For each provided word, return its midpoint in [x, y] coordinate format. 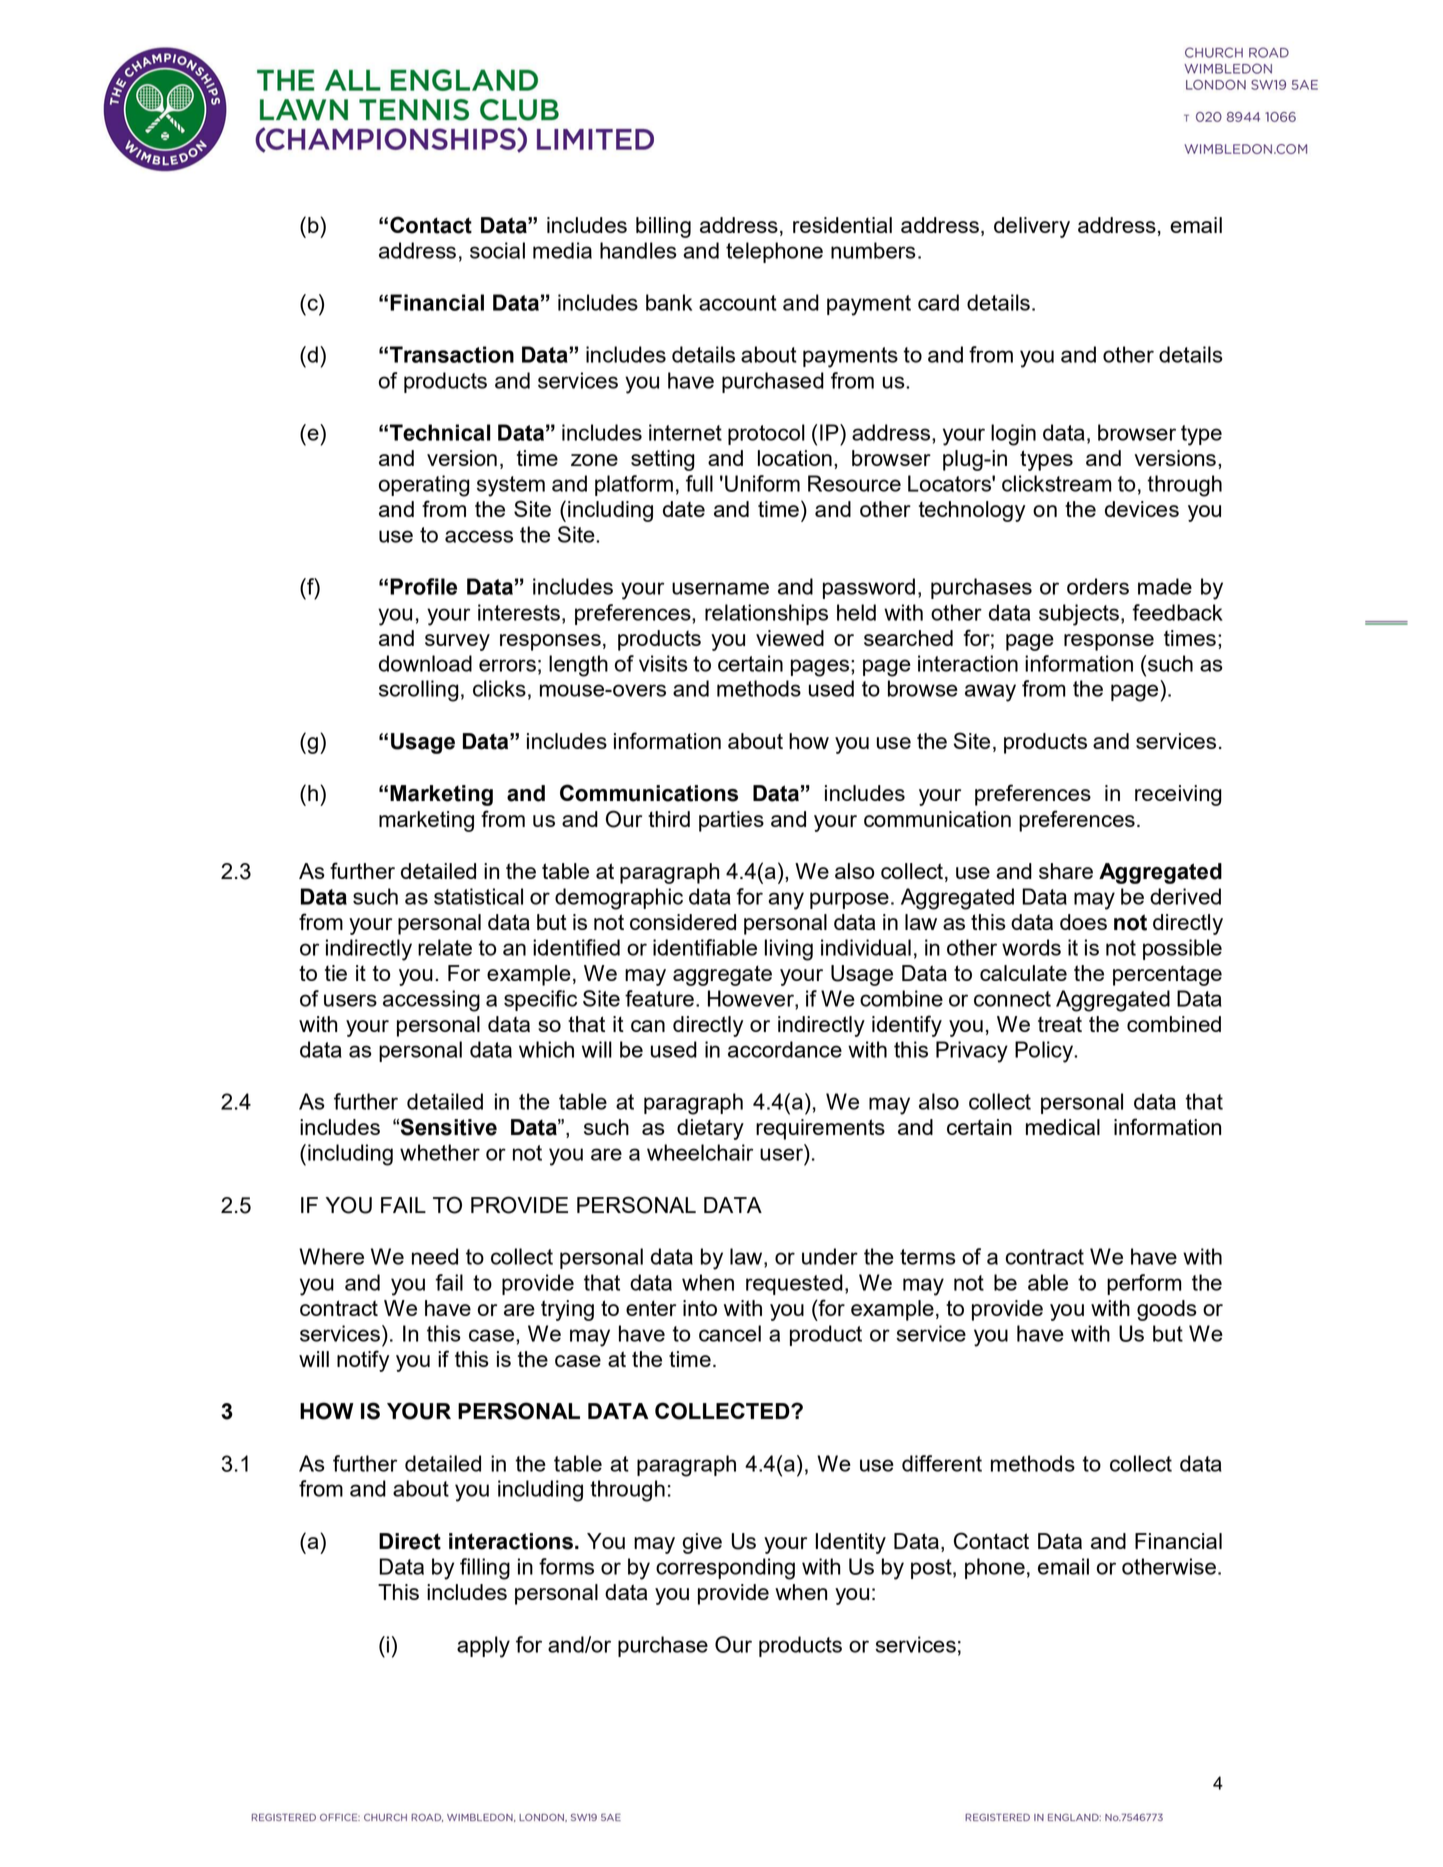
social [497, 250]
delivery [1032, 227]
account [738, 303]
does [1083, 922]
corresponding [725, 1569]
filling [485, 1569]
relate [445, 947]
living [789, 950]
